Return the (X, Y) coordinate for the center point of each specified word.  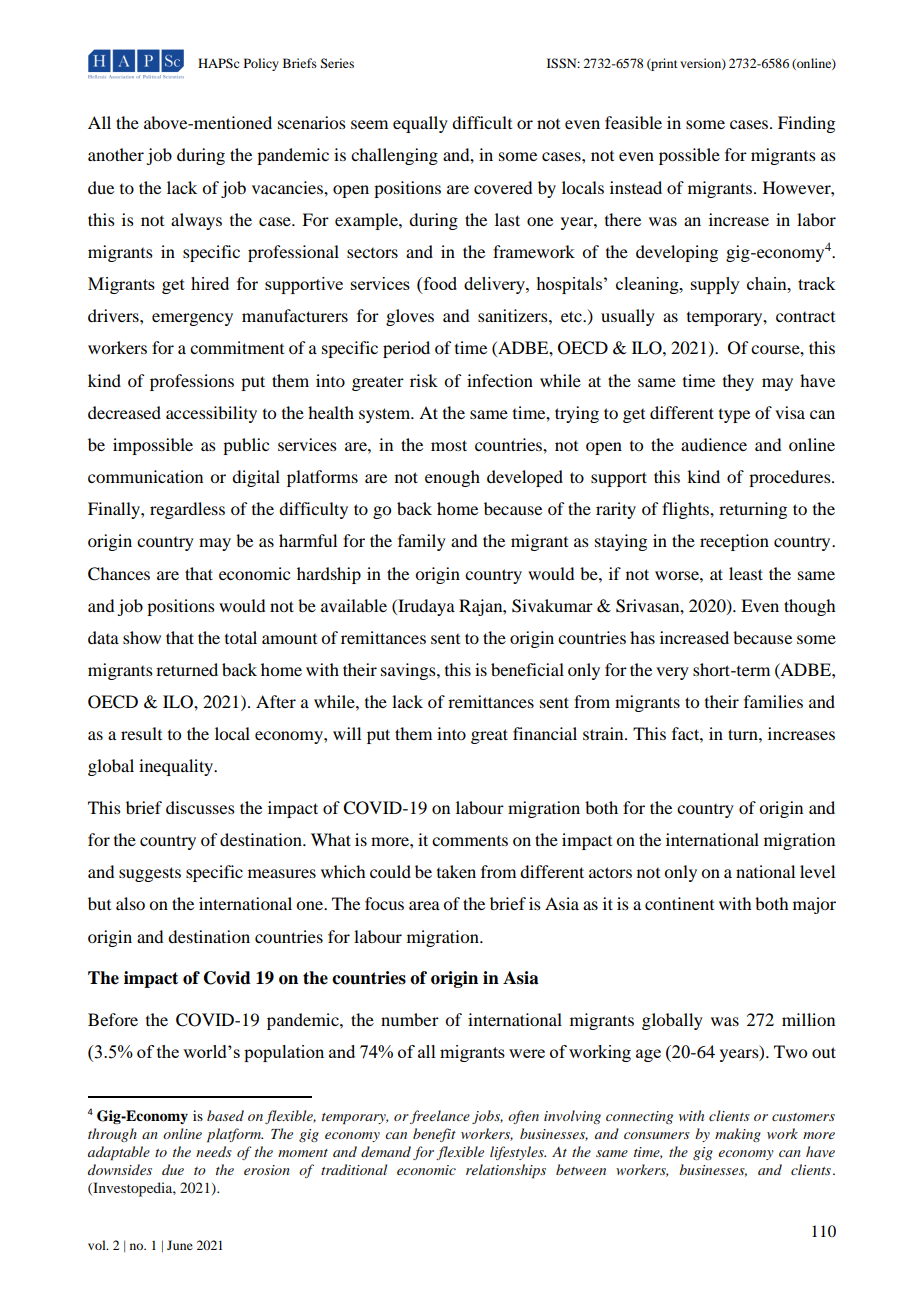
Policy (261, 64)
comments (470, 841)
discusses (200, 807)
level (817, 871)
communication (145, 476)
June (180, 1245)
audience (714, 444)
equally (420, 124)
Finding (806, 124)
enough (452, 478)
